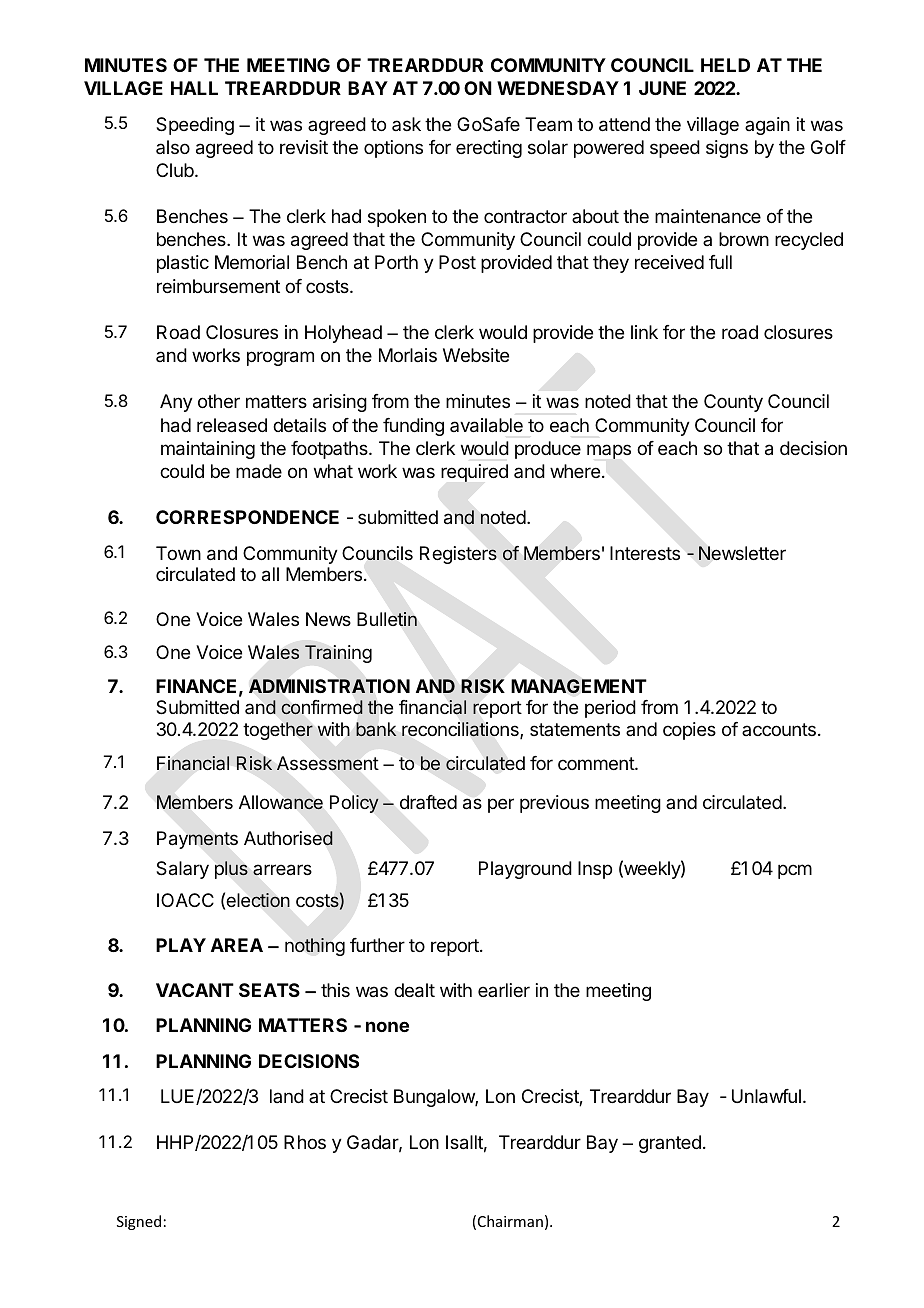 This screenshot has height=1308, width=924. What do you see at coordinates (767, 126) in the screenshot?
I see `again` at bounding box center [767, 126].
